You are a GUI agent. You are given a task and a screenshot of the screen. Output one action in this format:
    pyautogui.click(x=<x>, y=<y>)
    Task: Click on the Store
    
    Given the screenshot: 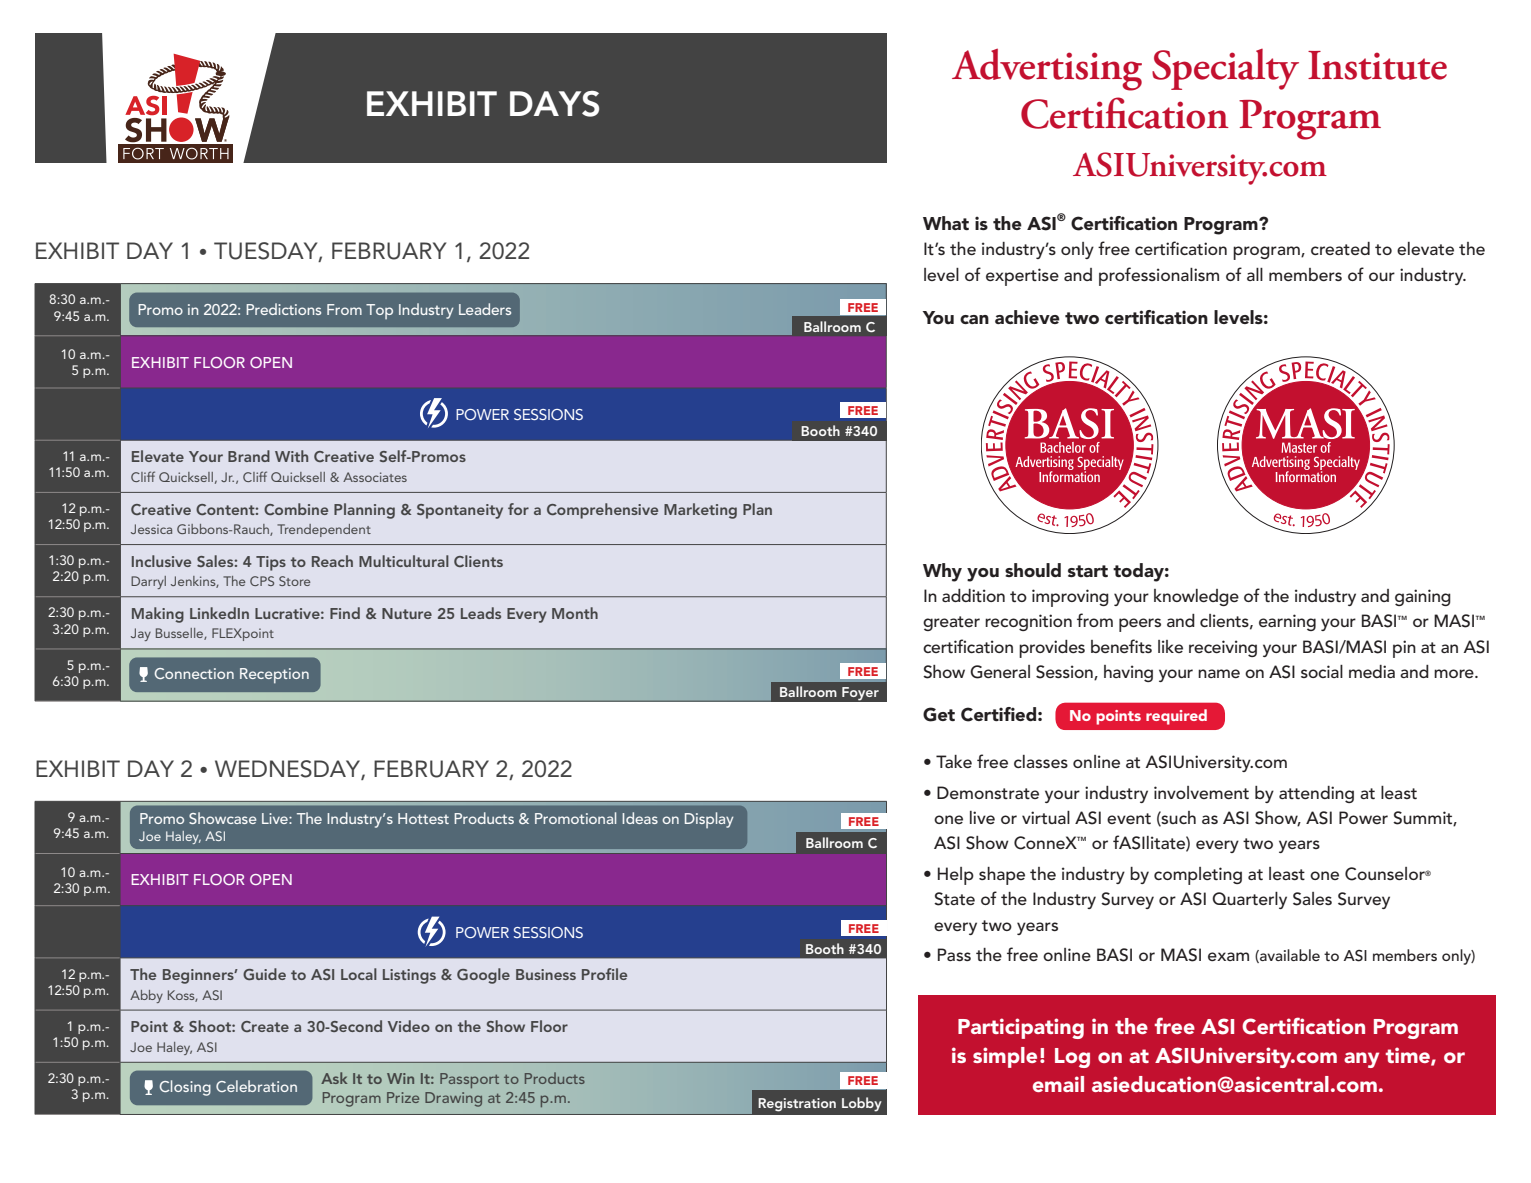 What is the action you would take?
    pyautogui.click(x=294, y=581)
